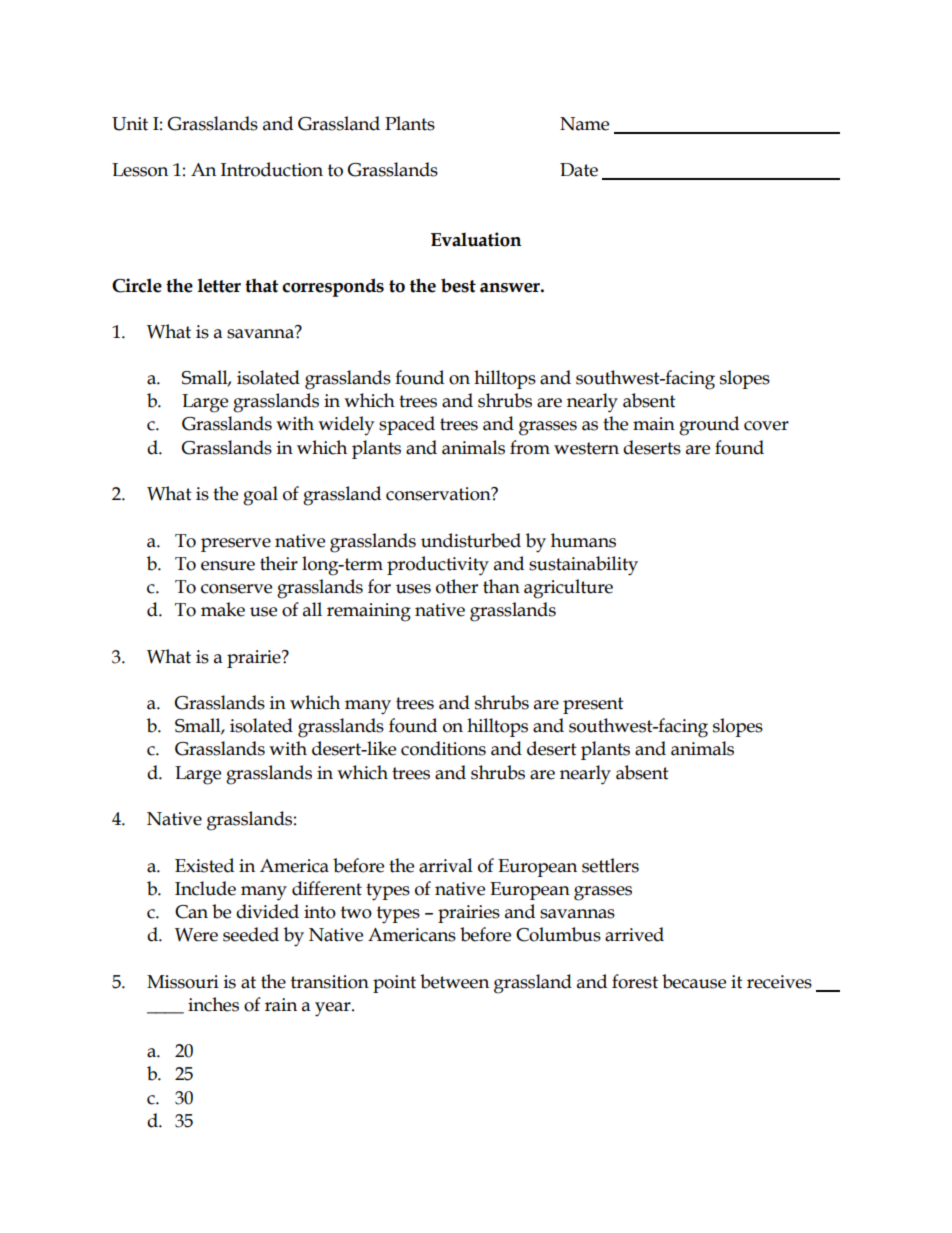  What do you see at coordinates (228, 566) in the document?
I see `ensure` at bounding box center [228, 566].
